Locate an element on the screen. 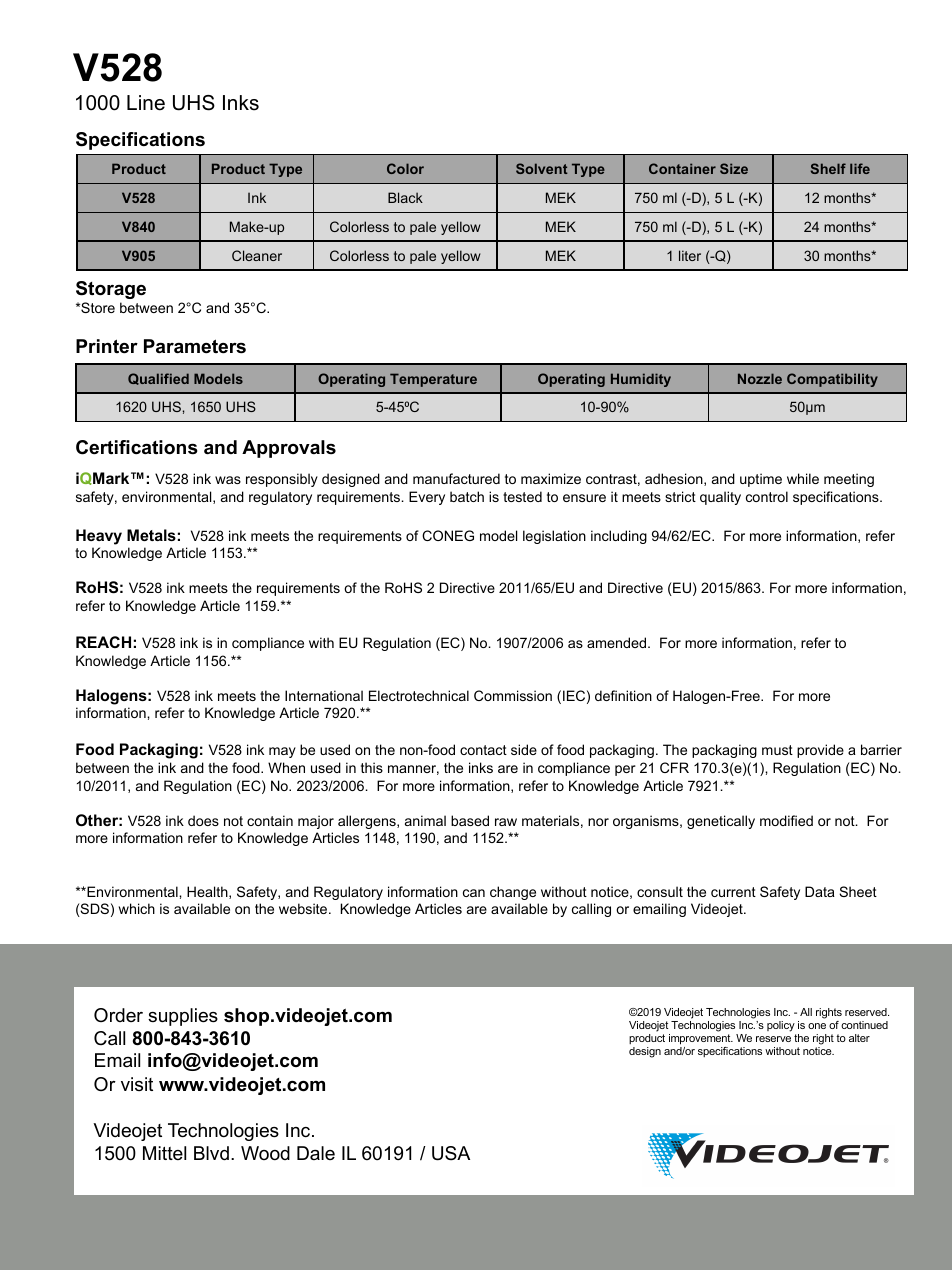 This screenshot has height=1270, width=952. Shelf is located at coordinates (828, 168).
